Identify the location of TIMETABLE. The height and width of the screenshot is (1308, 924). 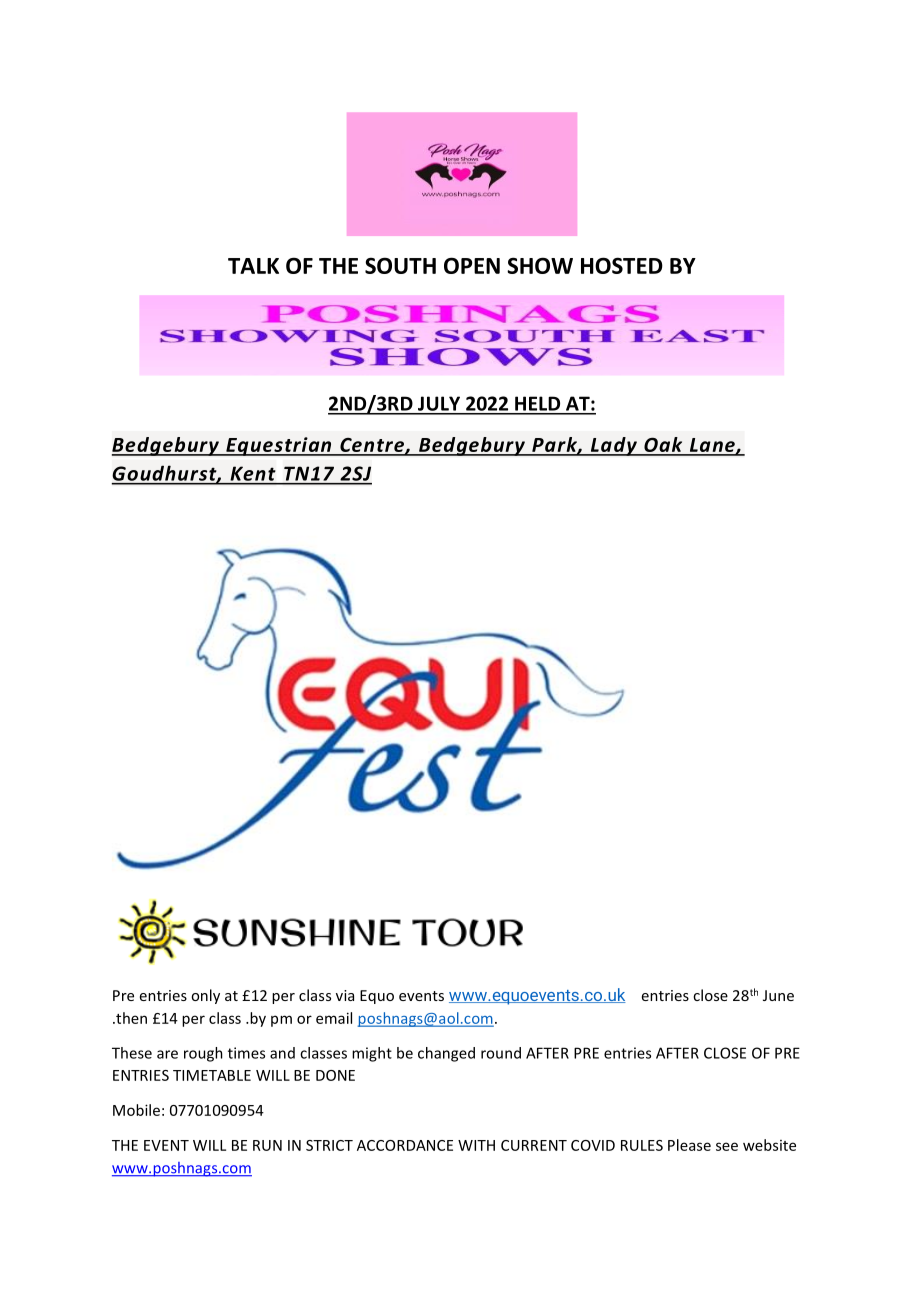
(212, 1075).
